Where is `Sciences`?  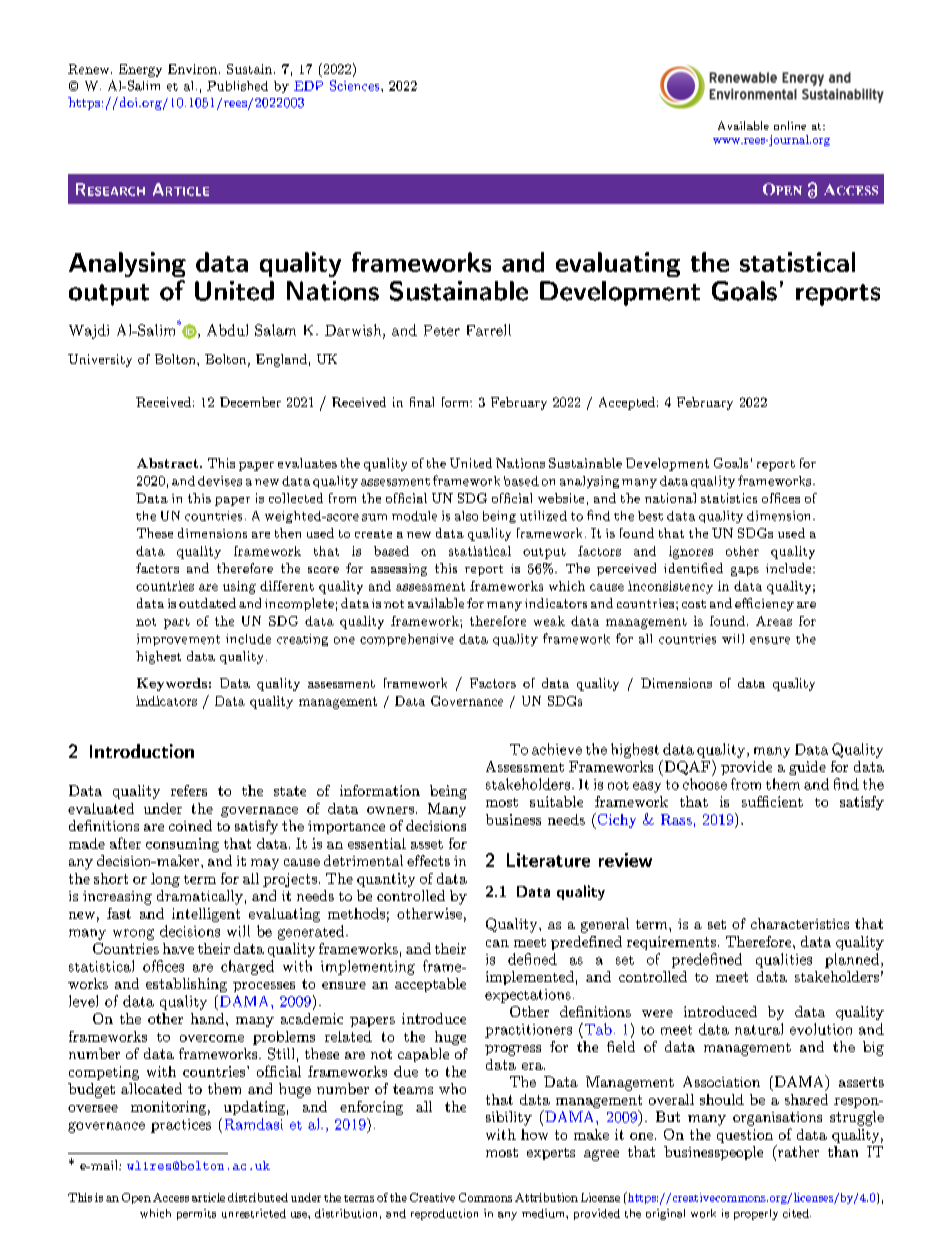
Sciences is located at coordinates (356, 85).
